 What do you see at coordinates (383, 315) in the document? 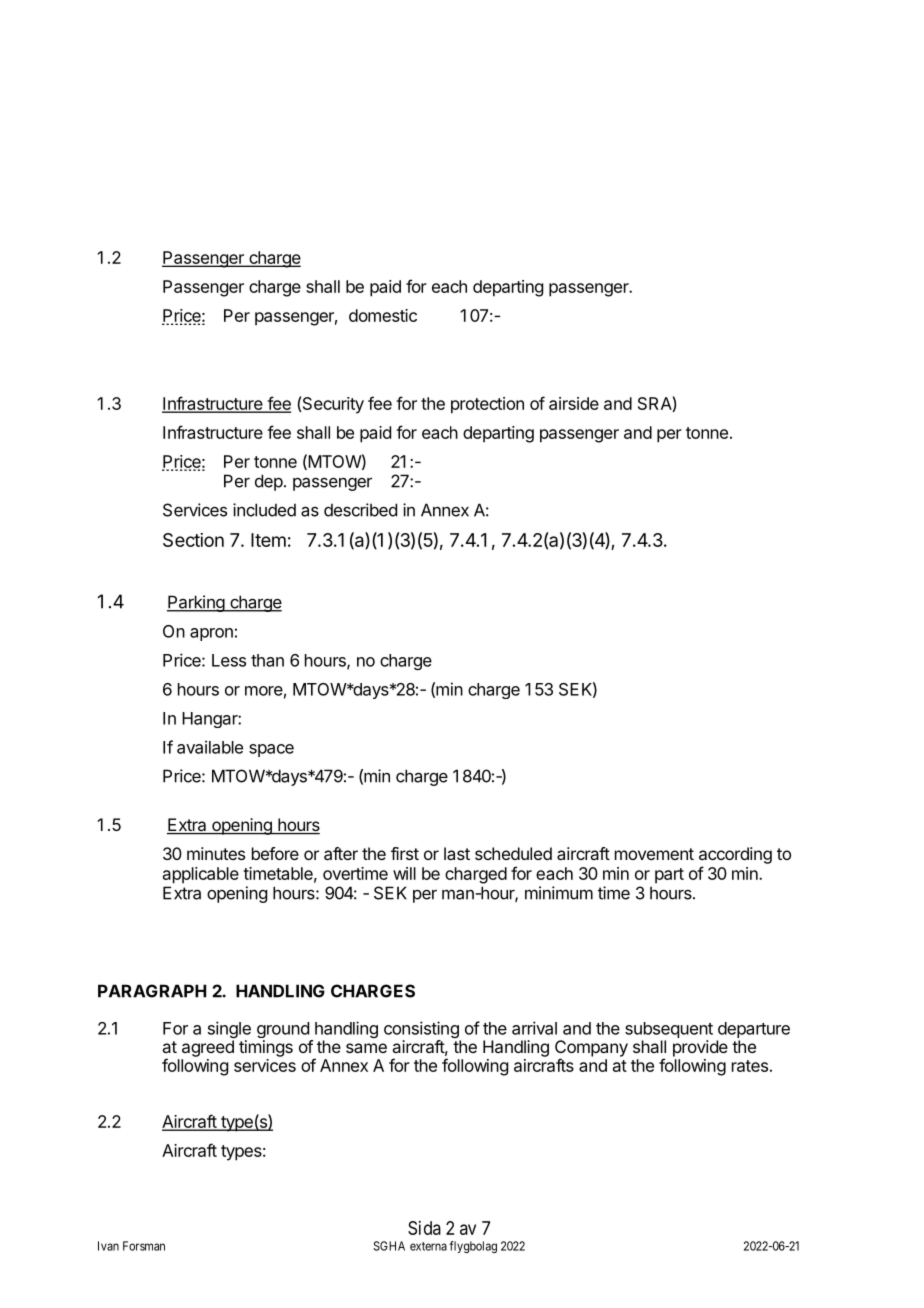
I see `domestic` at bounding box center [383, 315].
